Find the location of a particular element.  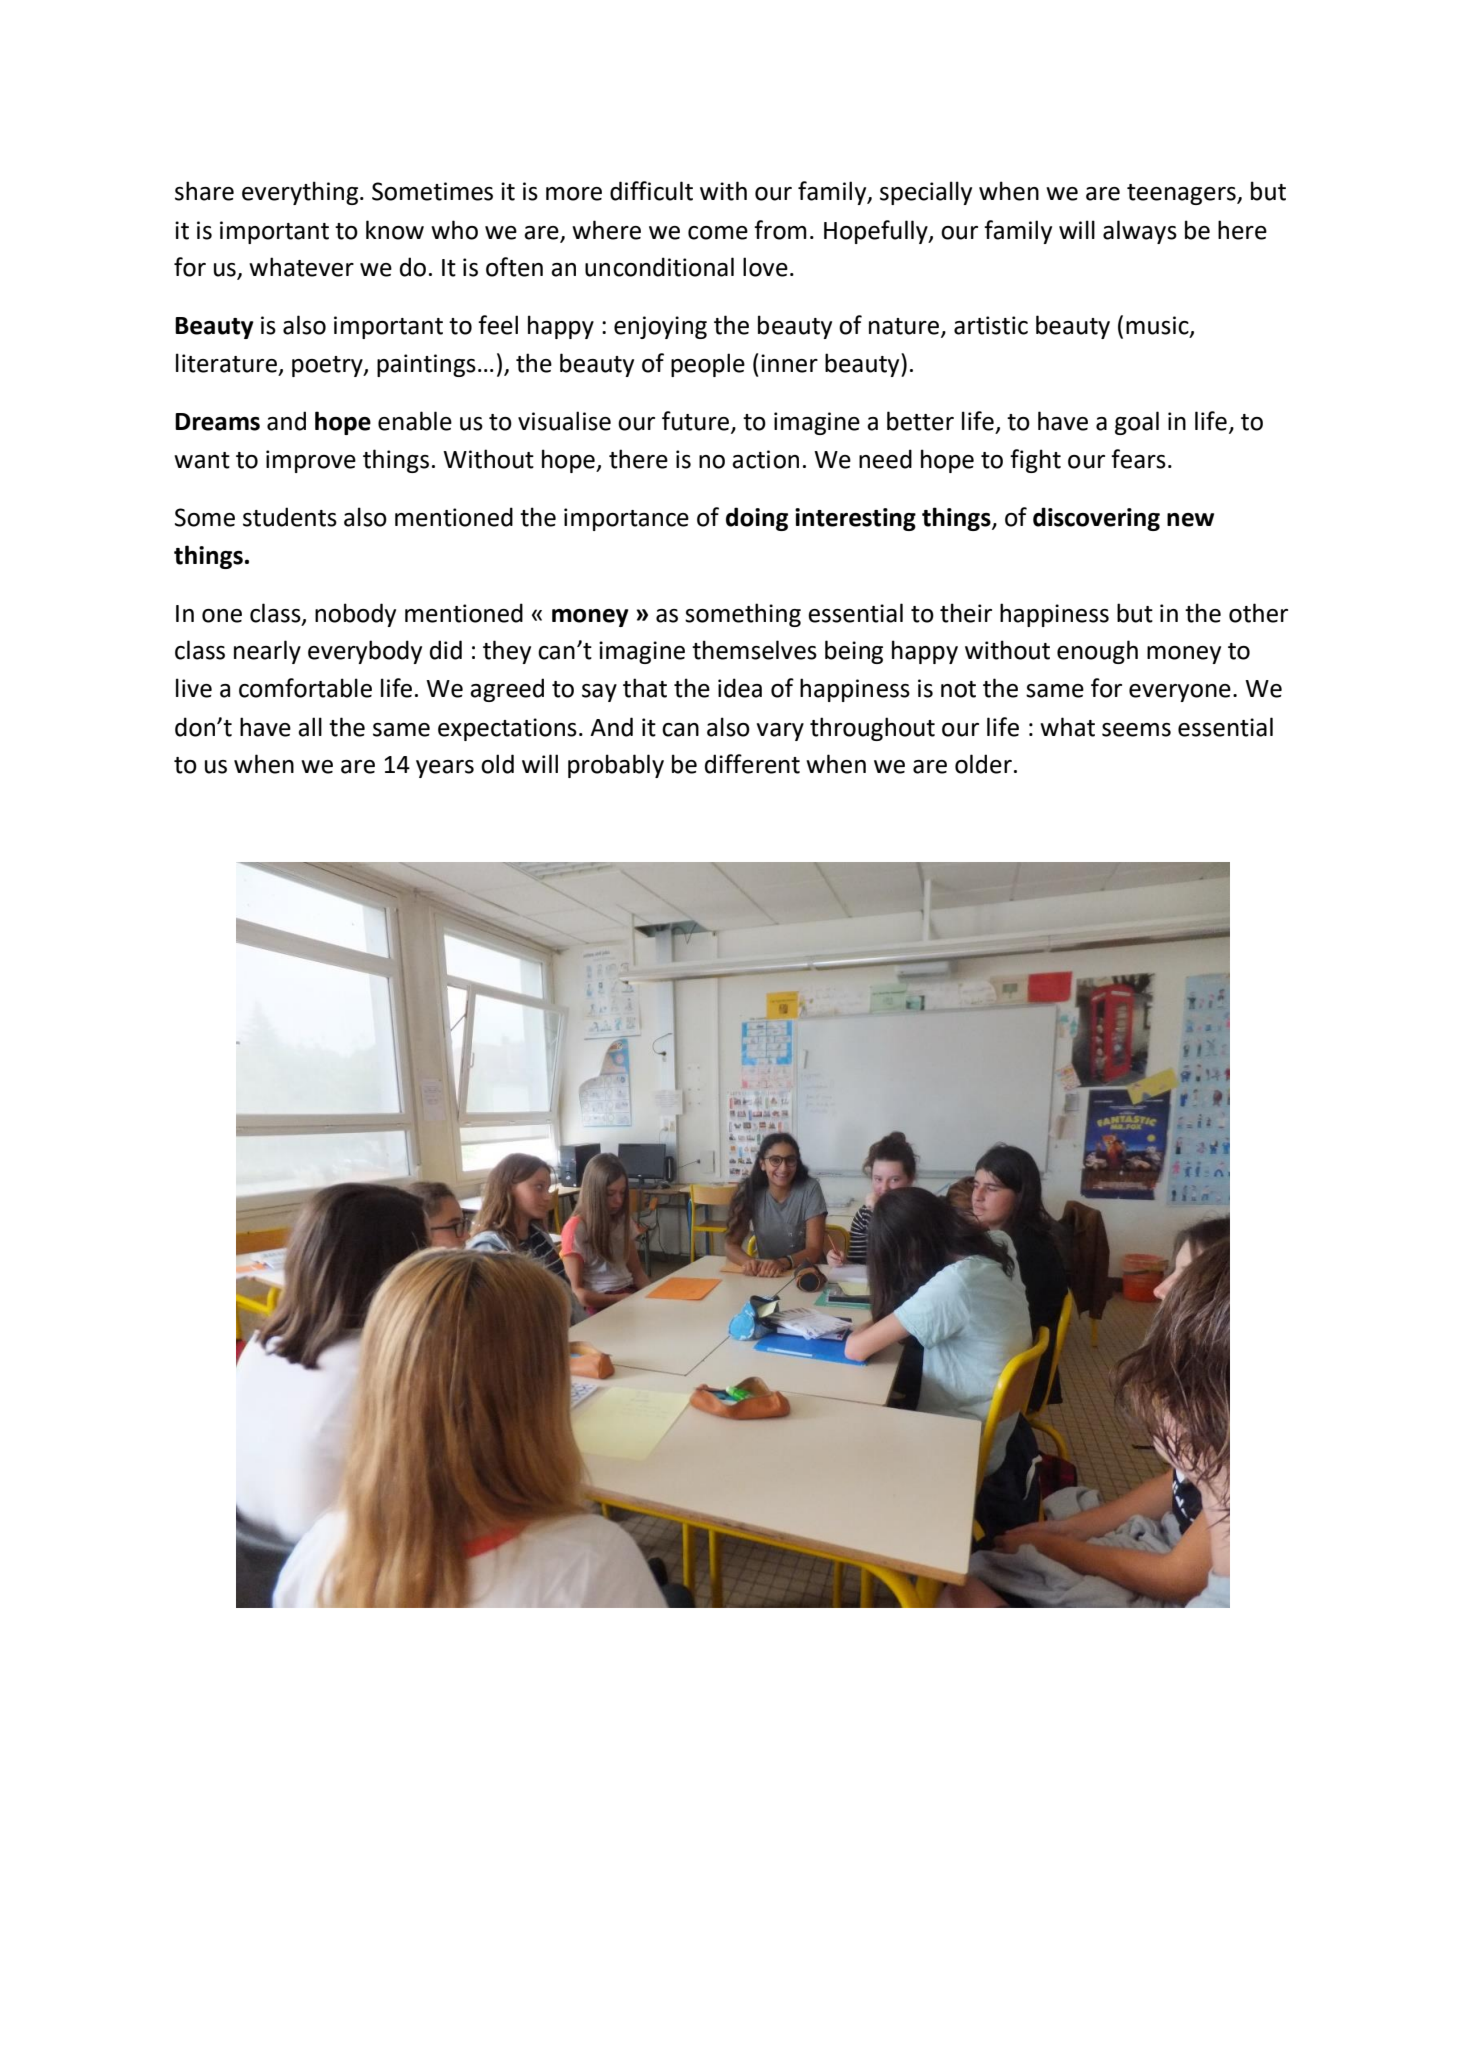

seems is located at coordinates (1136, 730).
